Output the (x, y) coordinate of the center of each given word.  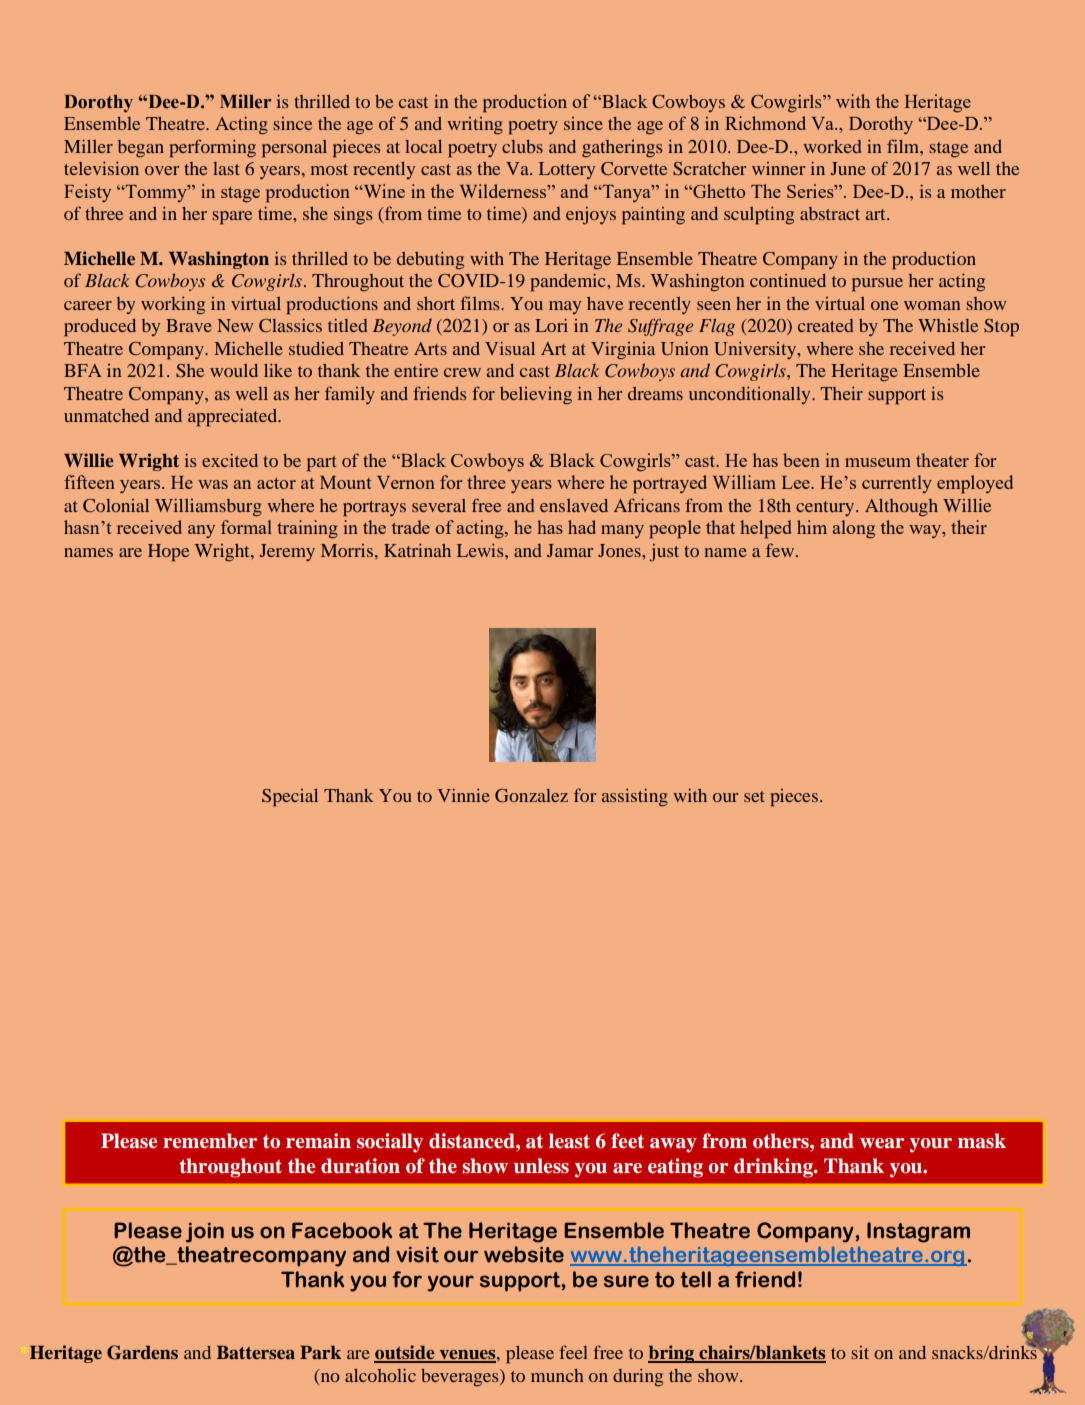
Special (290, 798)
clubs (522, 146)
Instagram (918, 1232)
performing (213, 148)
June (848, 168)
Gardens (142, 1352)
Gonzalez (531, 796)
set (754, 796)
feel (573, 1352)
